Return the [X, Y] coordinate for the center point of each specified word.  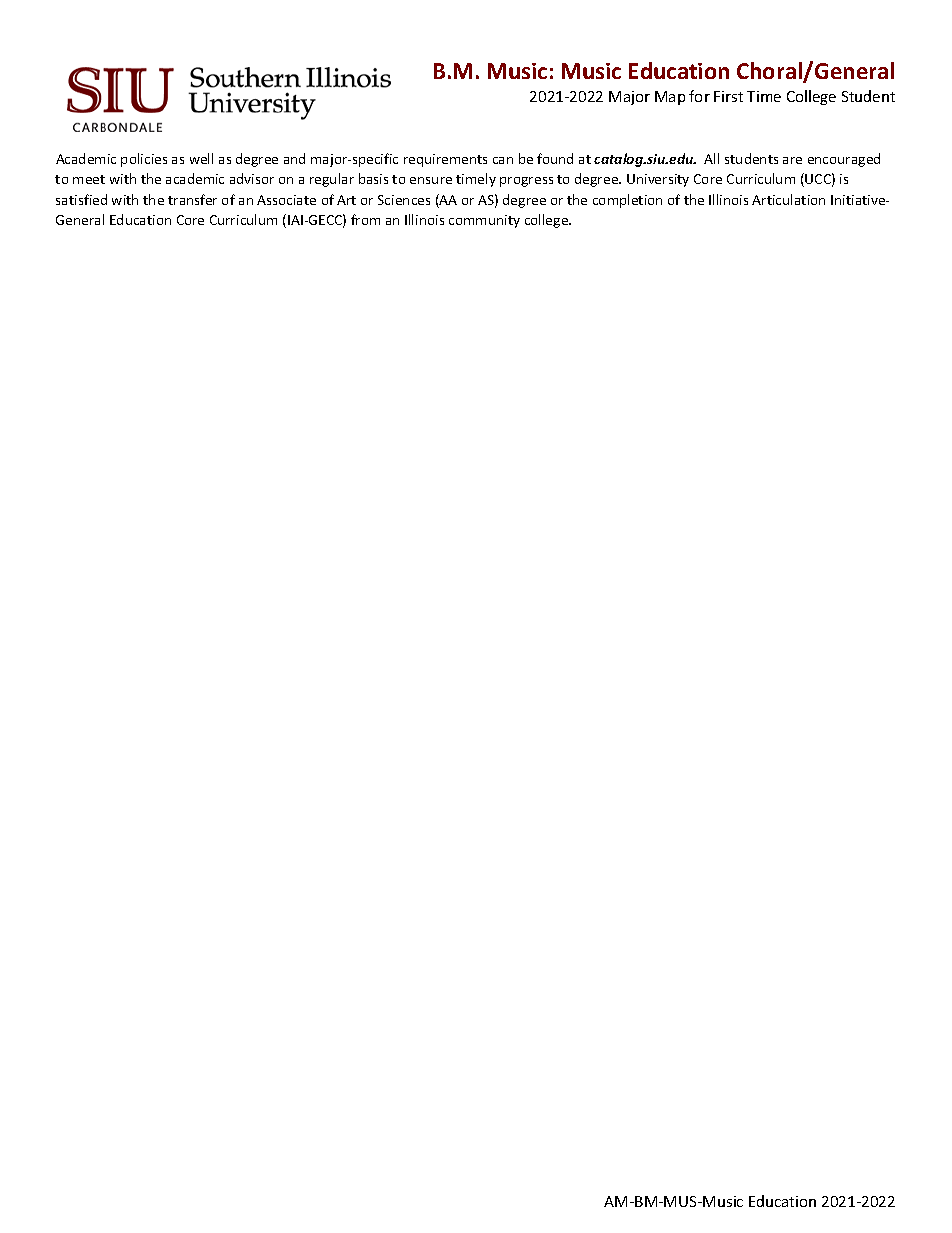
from [365, 219]
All [711, 158]
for [699, 96]
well [201, 158]
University [658, 180]
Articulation [788, 199]
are [792, 160]
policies [144, 160]
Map [670, 98]
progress [526, 182]
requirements [445, 160]
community [484, 221]
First [728, 96]
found [555, 158]
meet [89, 179]
